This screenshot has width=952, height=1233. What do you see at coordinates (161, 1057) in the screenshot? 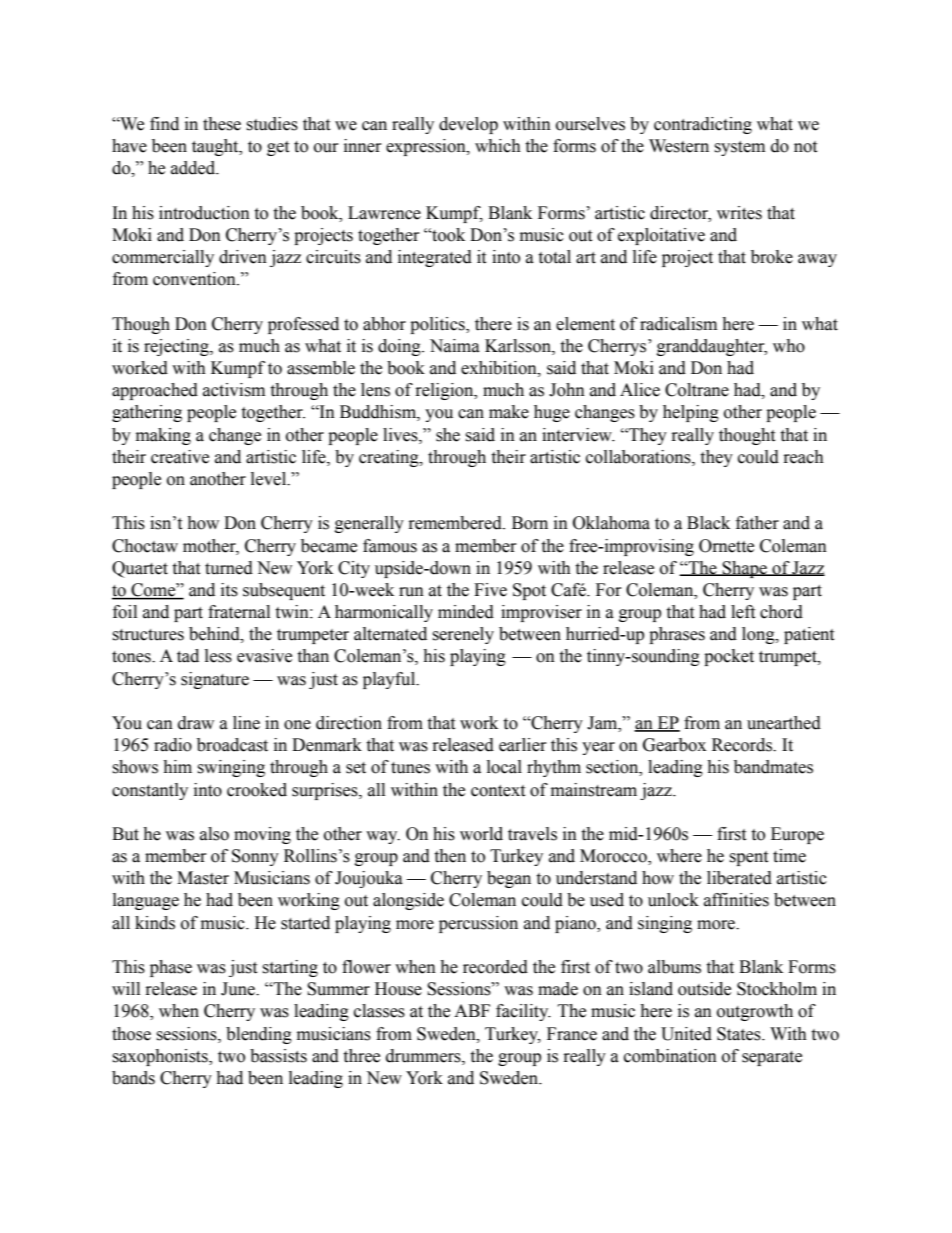
I see `saxophonists` at bounding box center [161, 1057].
